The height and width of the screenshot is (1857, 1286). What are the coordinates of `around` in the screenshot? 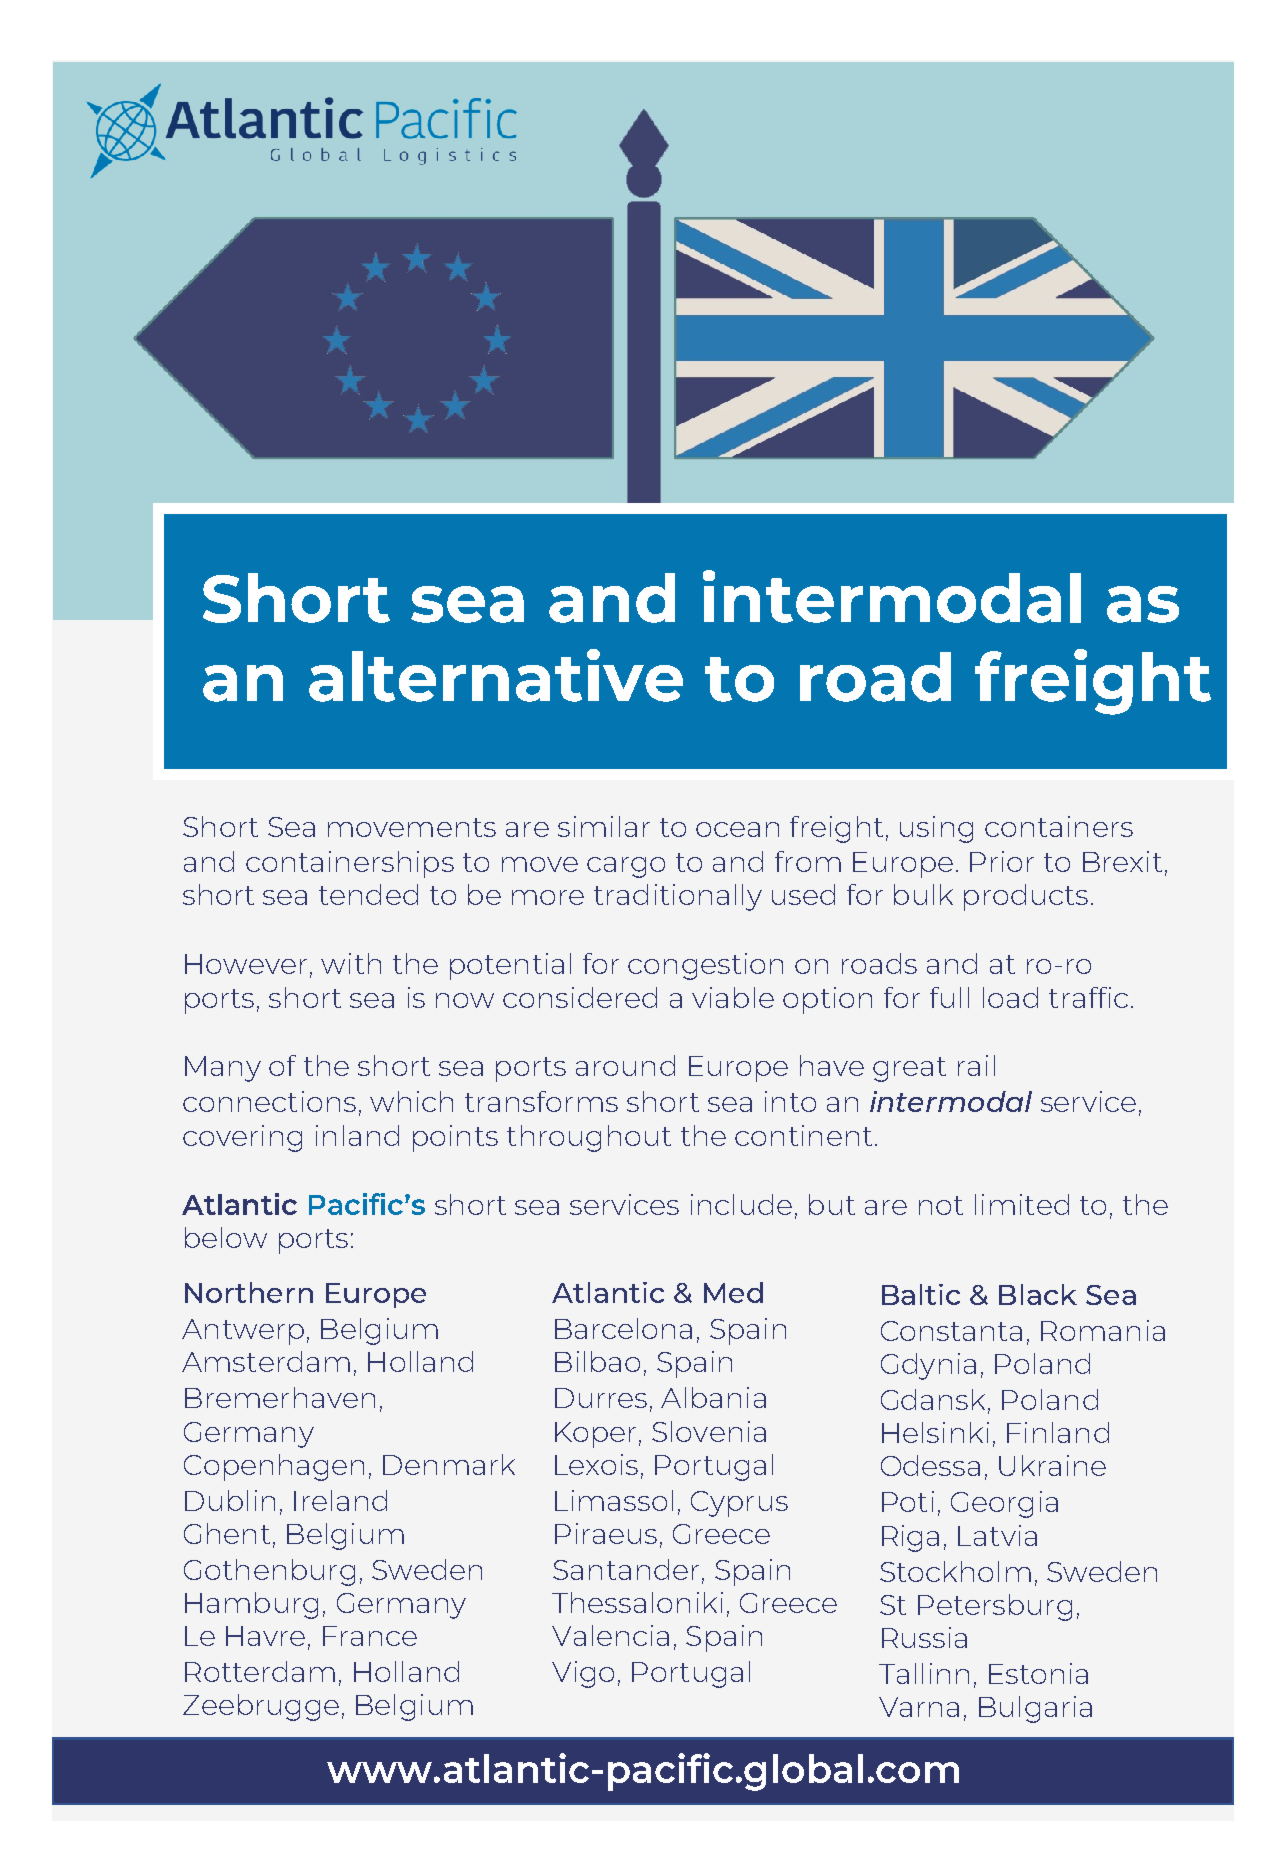 It's located at (625, 1065).
